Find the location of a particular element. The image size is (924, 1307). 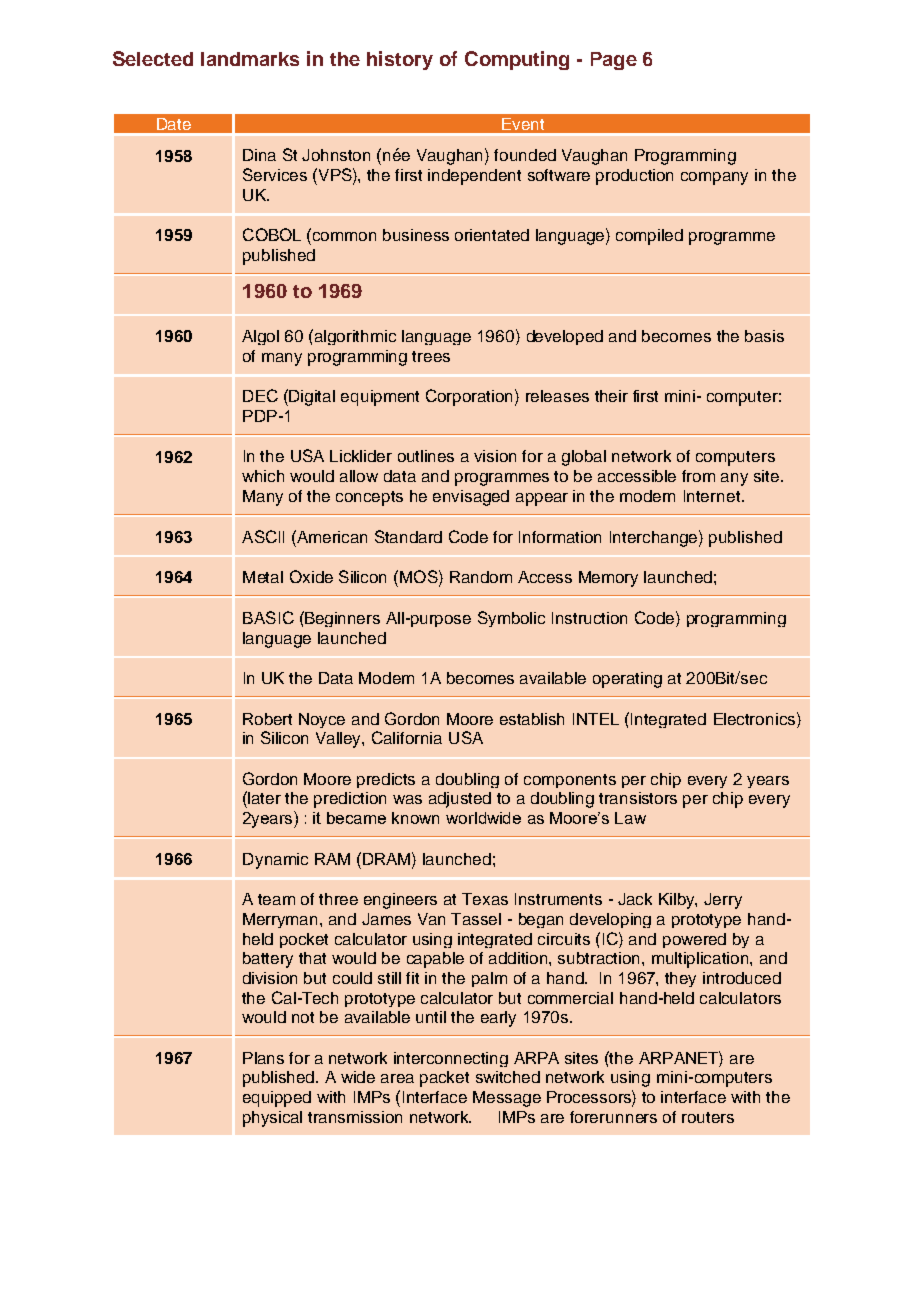

from is located at coordinates (698, 476).
